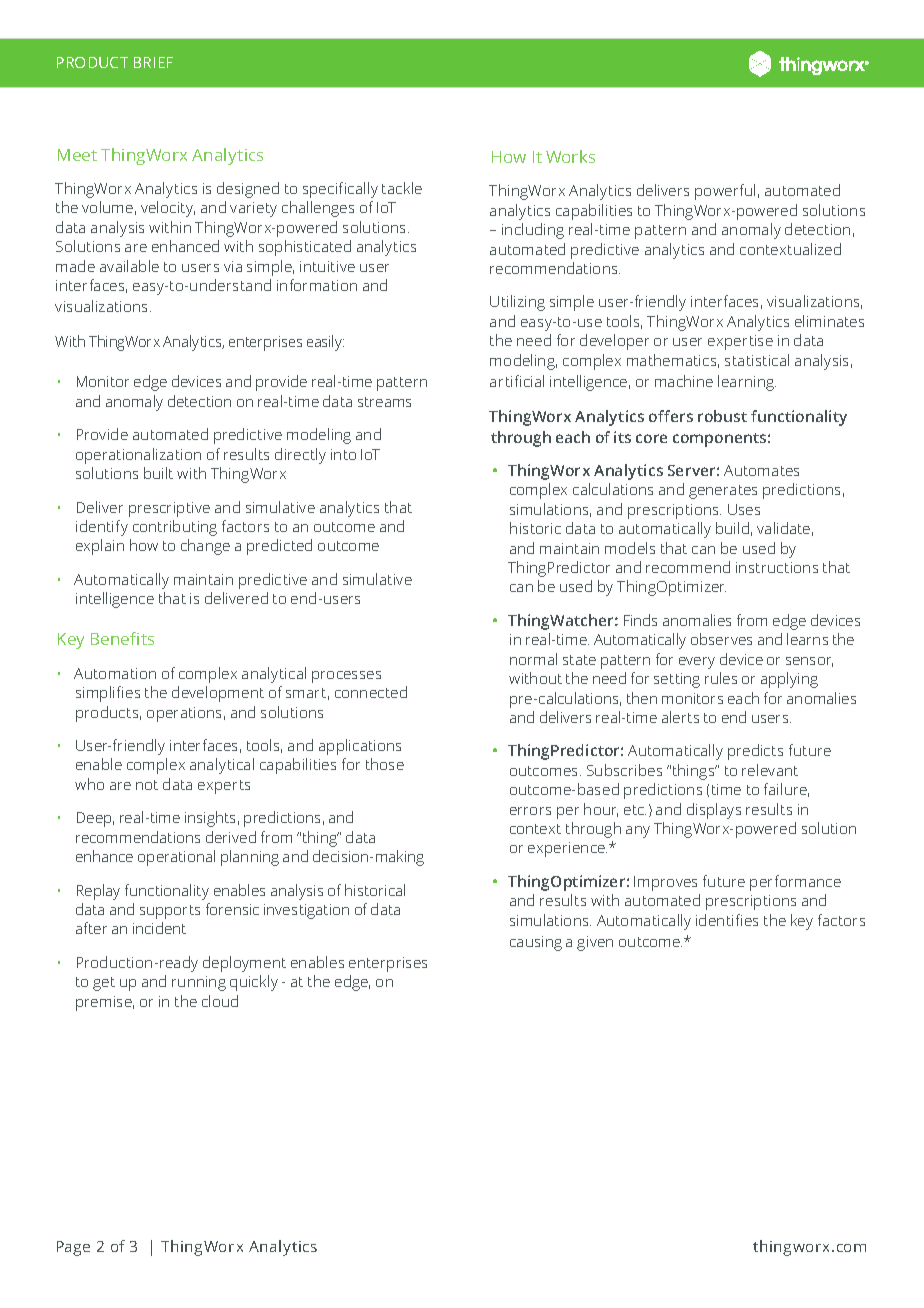 Image resolution: width=924 pixels, height=1308 pixels. Describe the element at coordinates (73, 1248) in the screenshot. I see `Page` at that location.
